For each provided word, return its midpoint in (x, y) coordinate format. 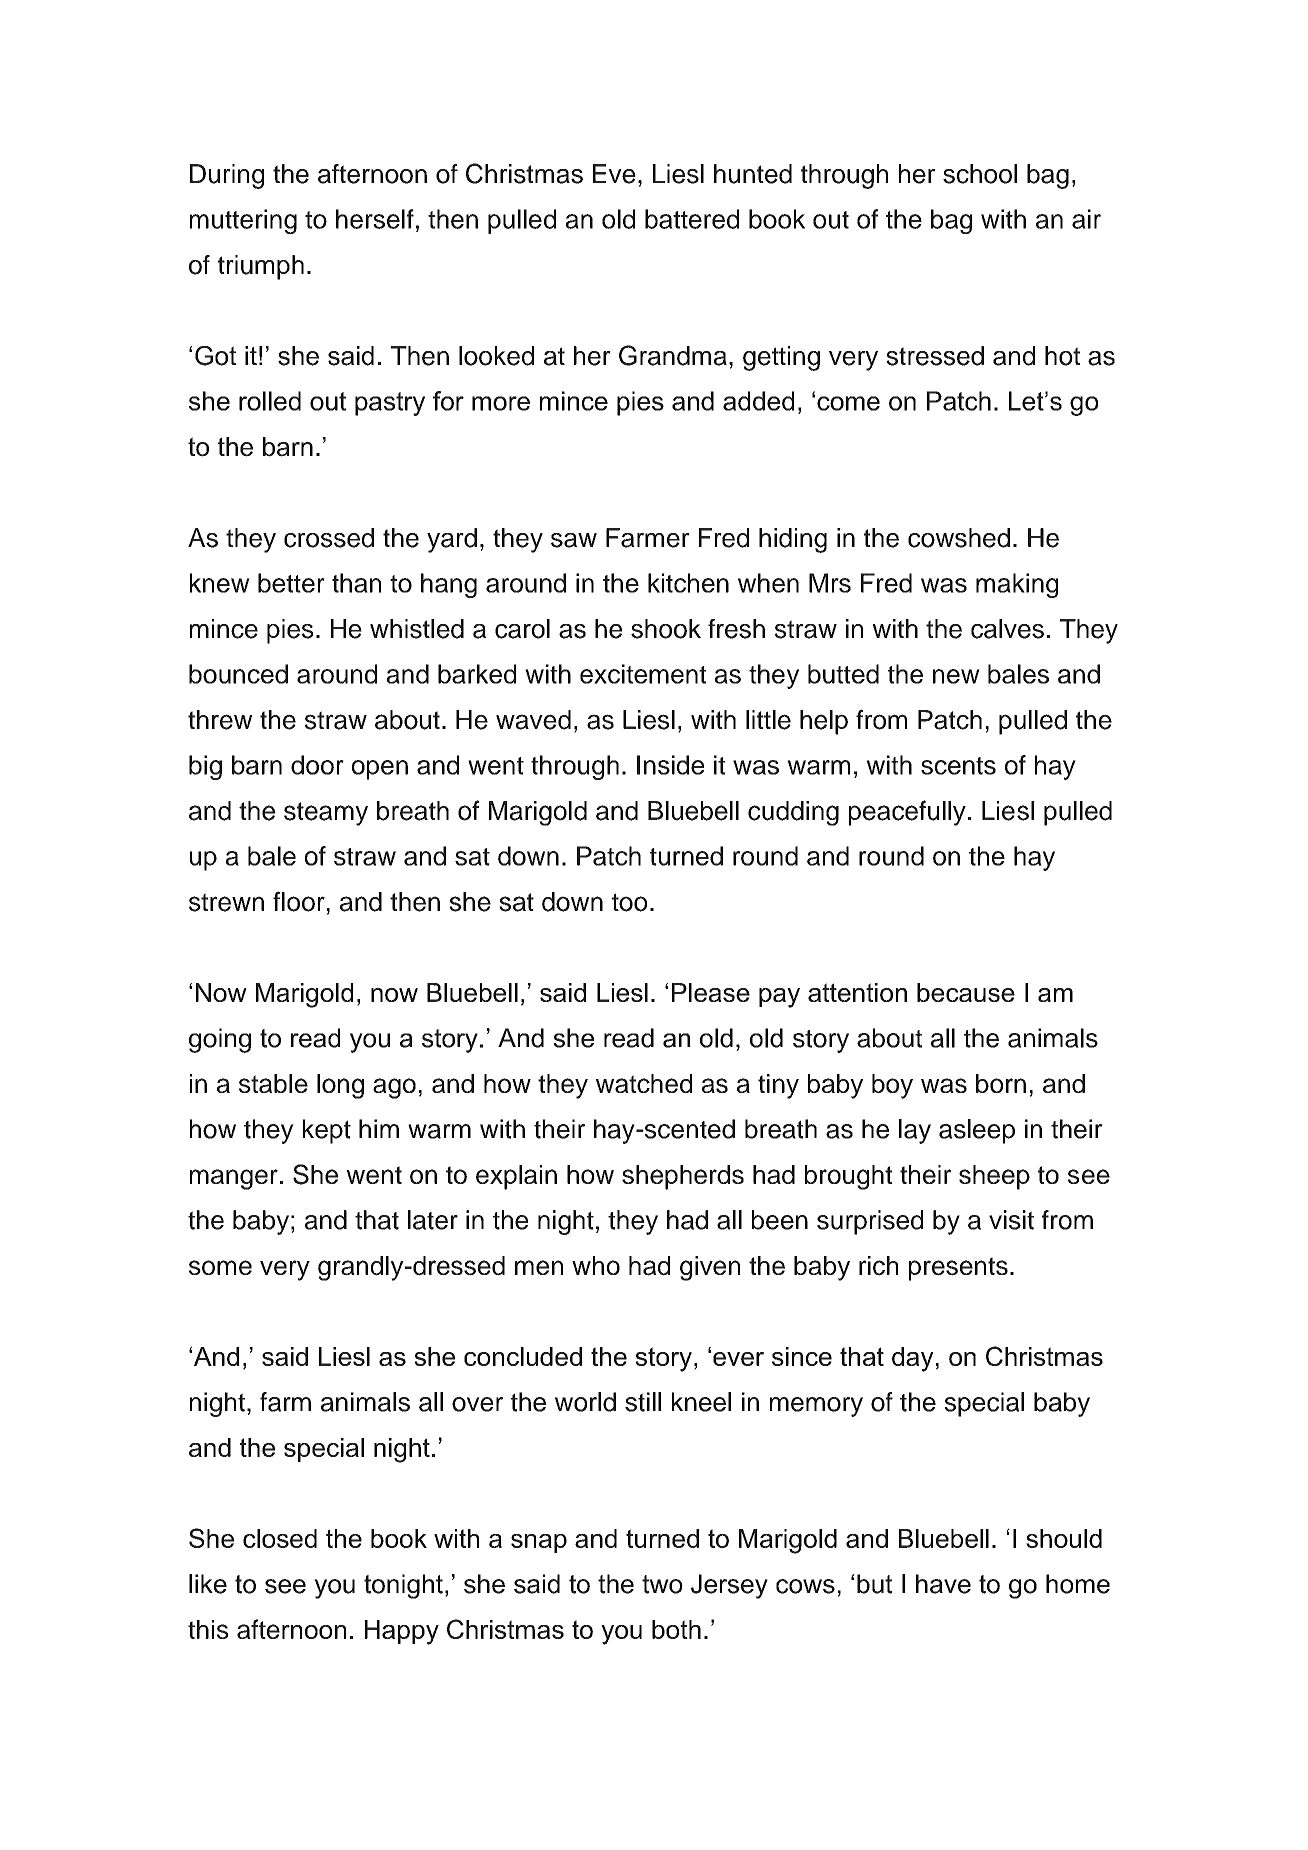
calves (1007, 629)
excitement (643, 674)
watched (644, 1083)
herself (375, 219)
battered (692, 219)
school (980, 174)
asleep (977, 1131)
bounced (238, 674)
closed (280, 1538)
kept (327, 1131)
